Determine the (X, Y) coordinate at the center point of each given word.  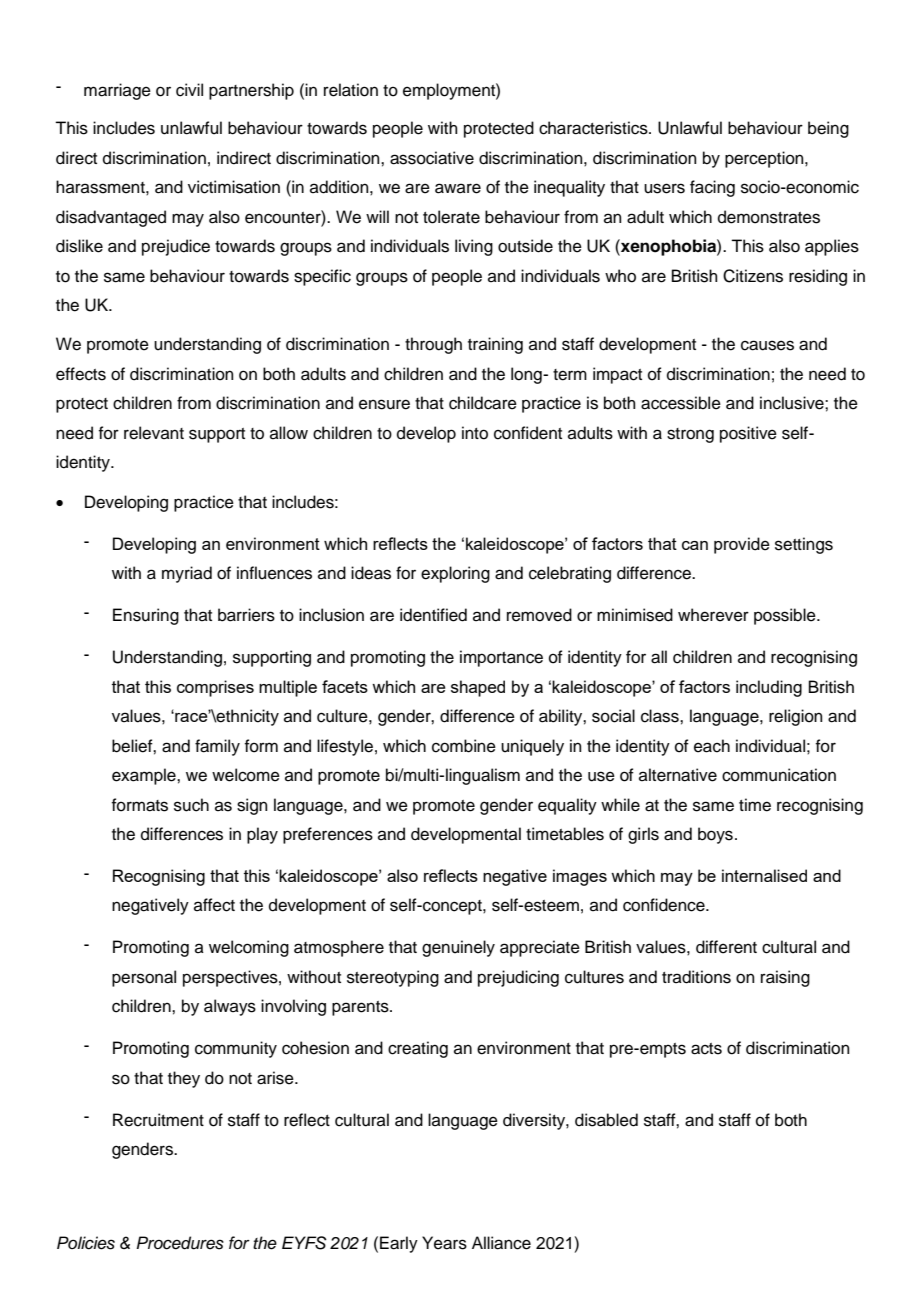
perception (765, 159)
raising (785, 978)
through (433, 345)
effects (81, 374)
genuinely (458, 948)
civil (189, 90)
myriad (187, 574)
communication (779, 775)
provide (742, 545)
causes (767, 345)
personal (144, 978)
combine (464, 746)
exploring (455, 574)
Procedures (180, 1243)
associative (432, 158)
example (145, 776)
